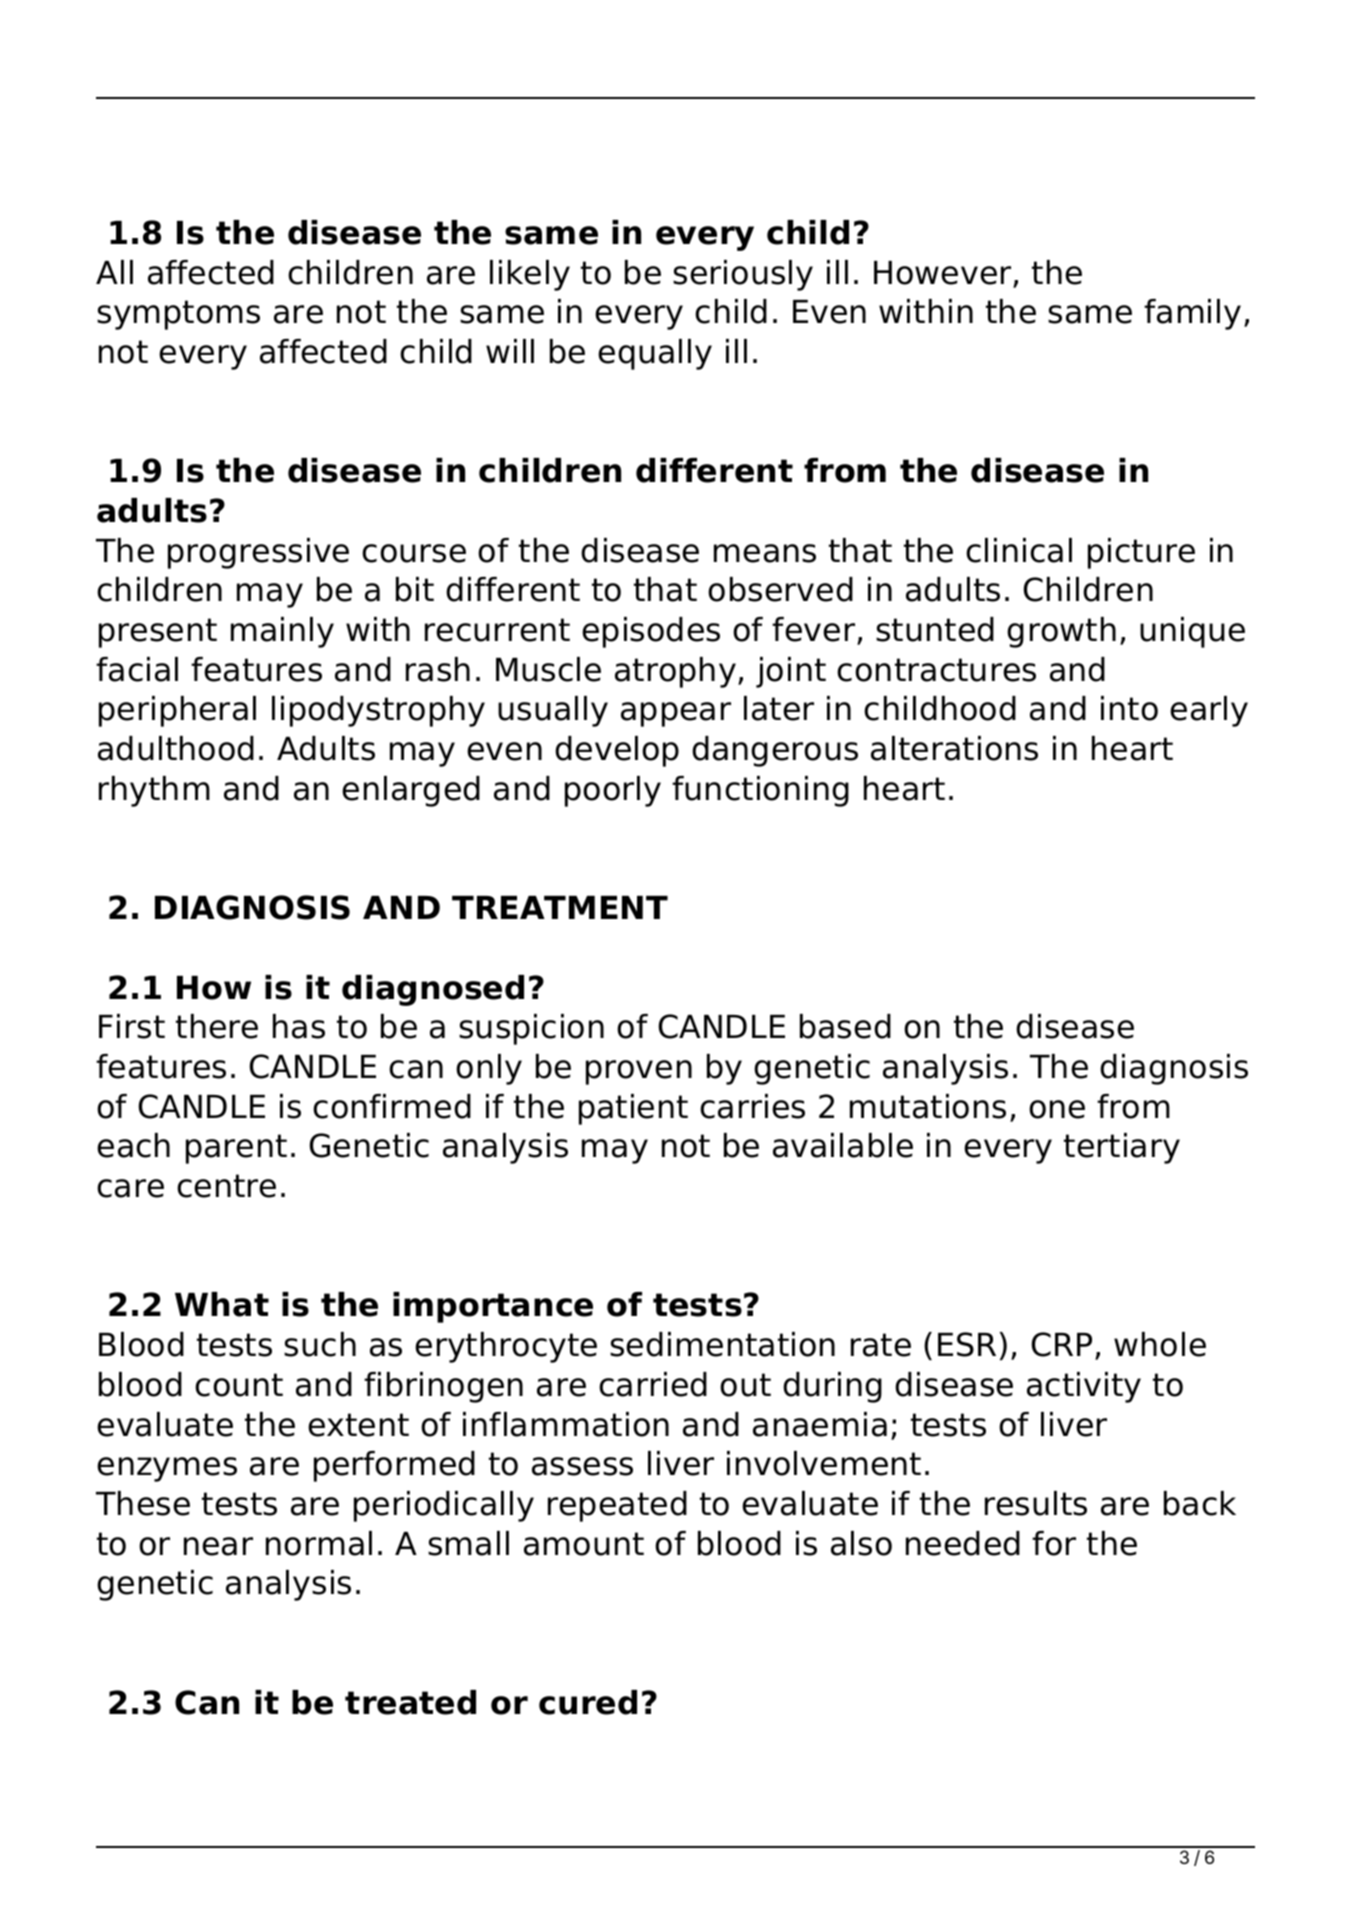 The width and height of the screenshot is (1351, 1911). I want to click on equally, so click(655, 354).
